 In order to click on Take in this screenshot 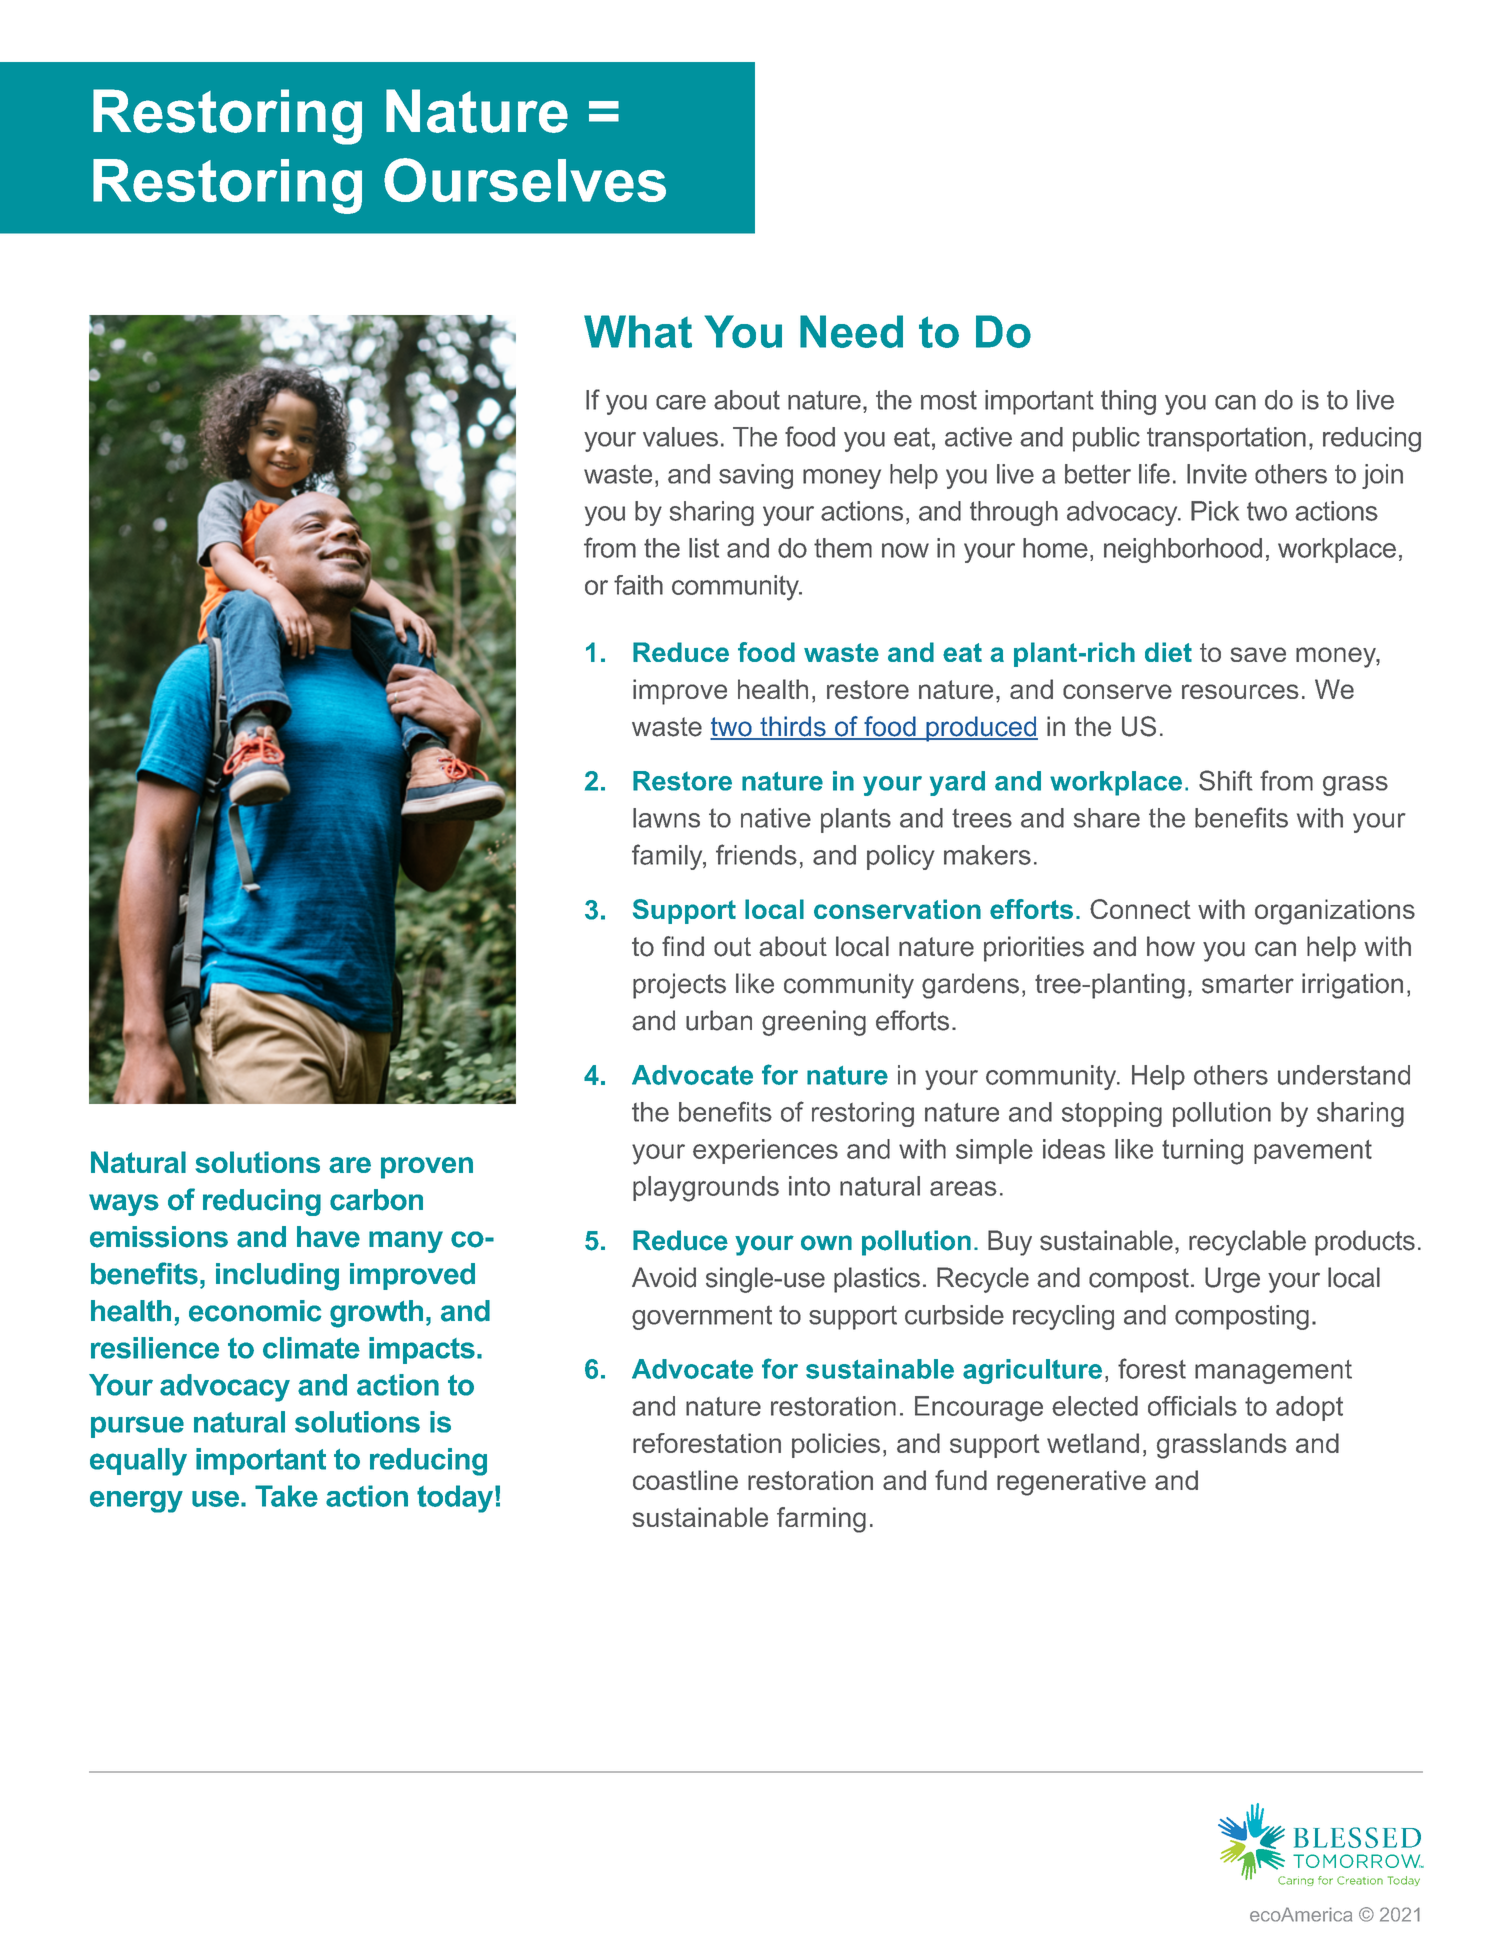, I will do `click(286, 1496)`.
